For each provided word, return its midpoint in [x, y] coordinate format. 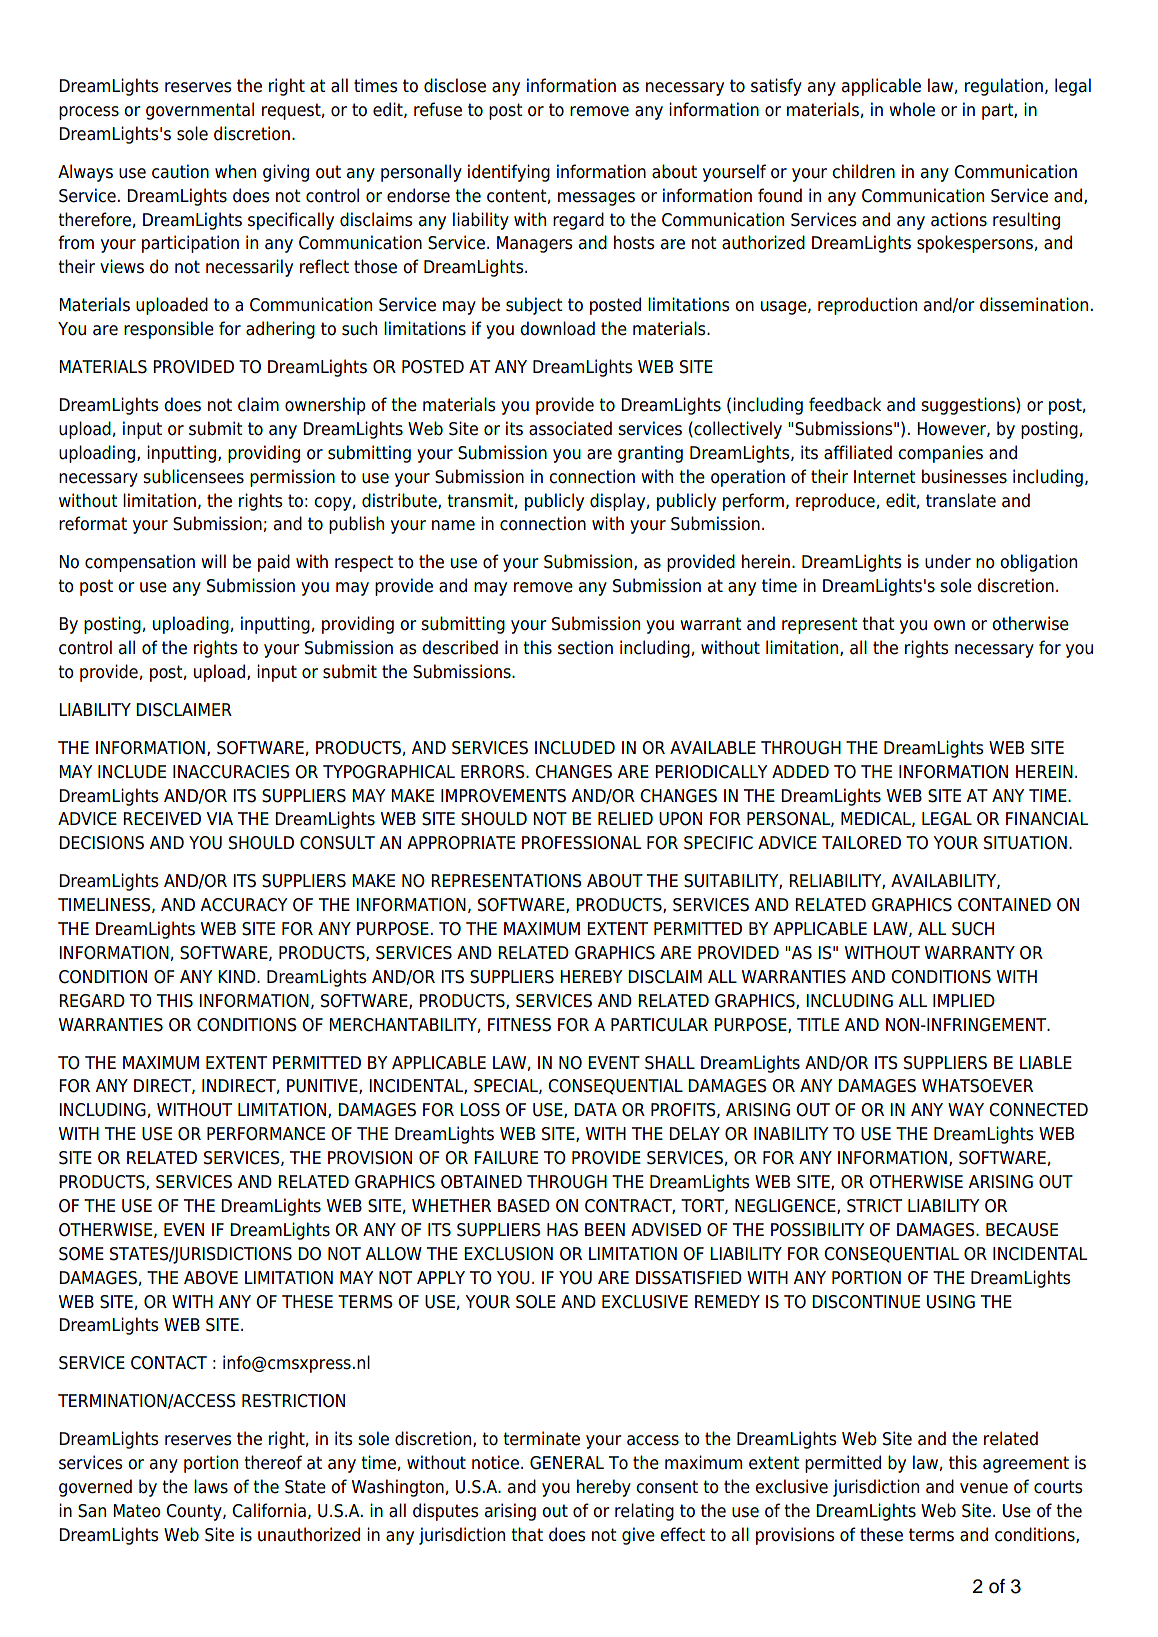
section [585, 647]
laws [211, 1486]
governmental [200, 111]
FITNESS [519, 1025]
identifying [509, 173]
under [948, 561]
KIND [238, 976]
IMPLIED [964, 1000]
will [213, 561]
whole [912, 109]
